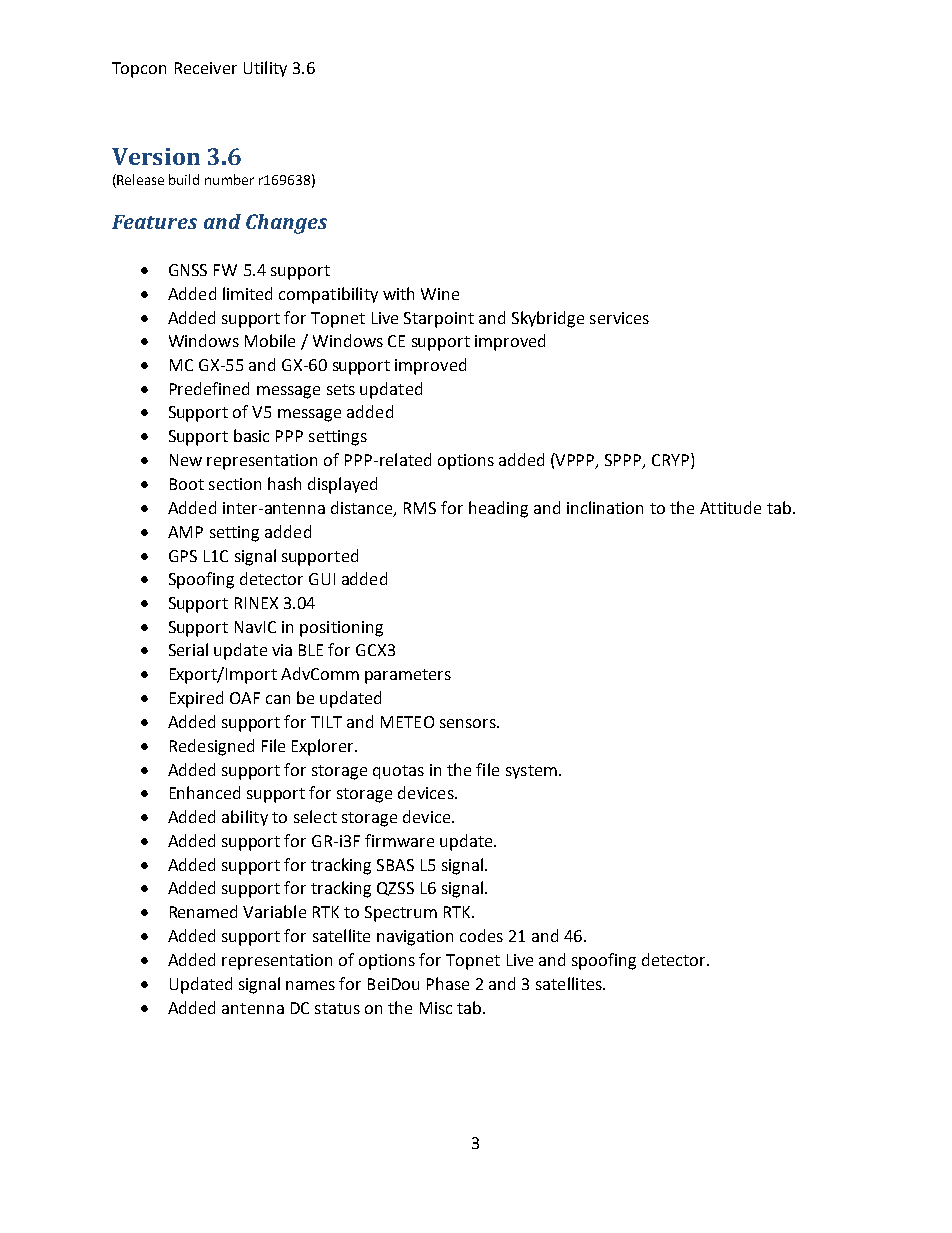  What do you see at coordinates (341, 389) in the page?
I see `sets` at bounding box center [341, 389].
